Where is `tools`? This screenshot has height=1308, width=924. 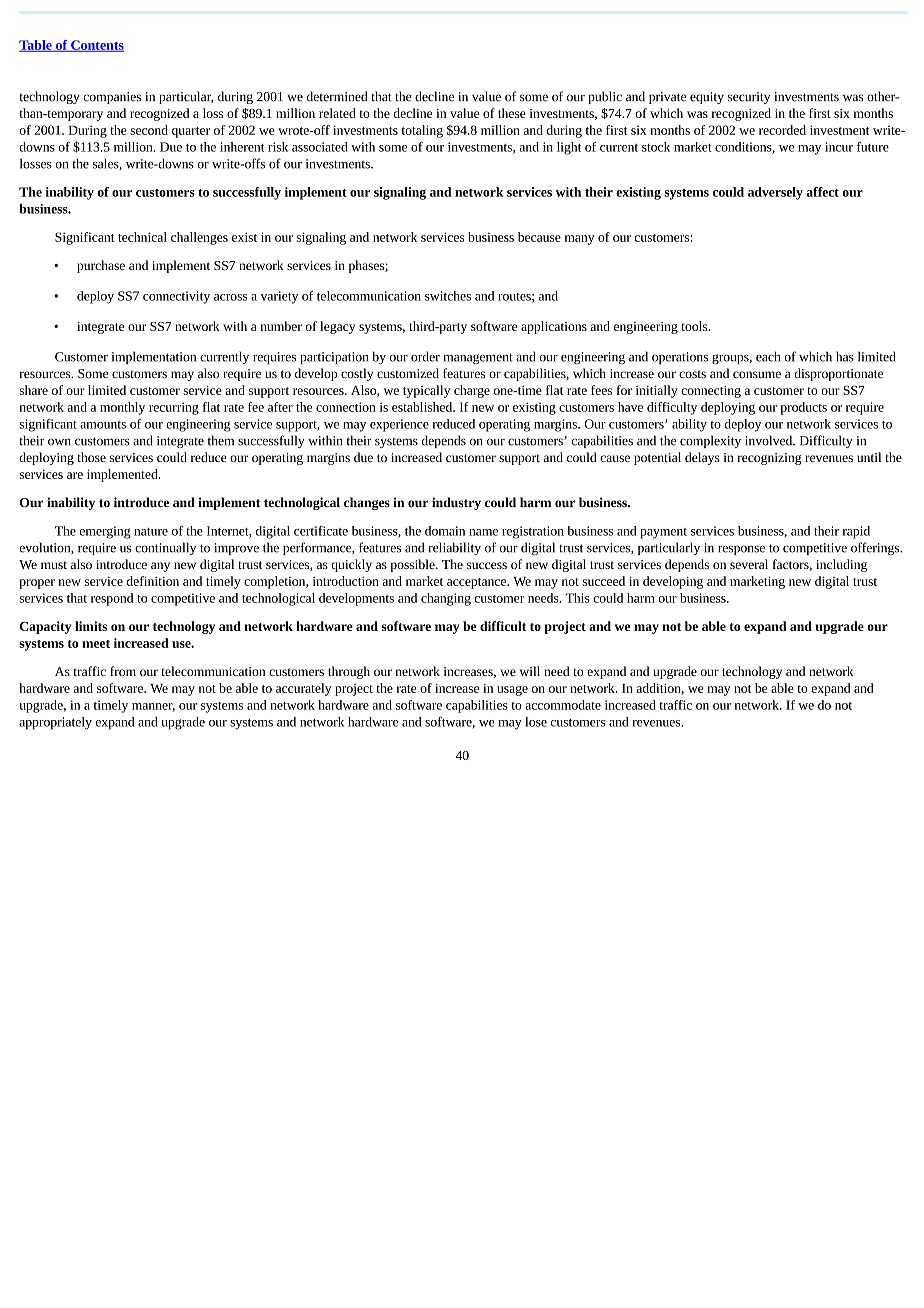
tools is located at coordinates (695, 326).
